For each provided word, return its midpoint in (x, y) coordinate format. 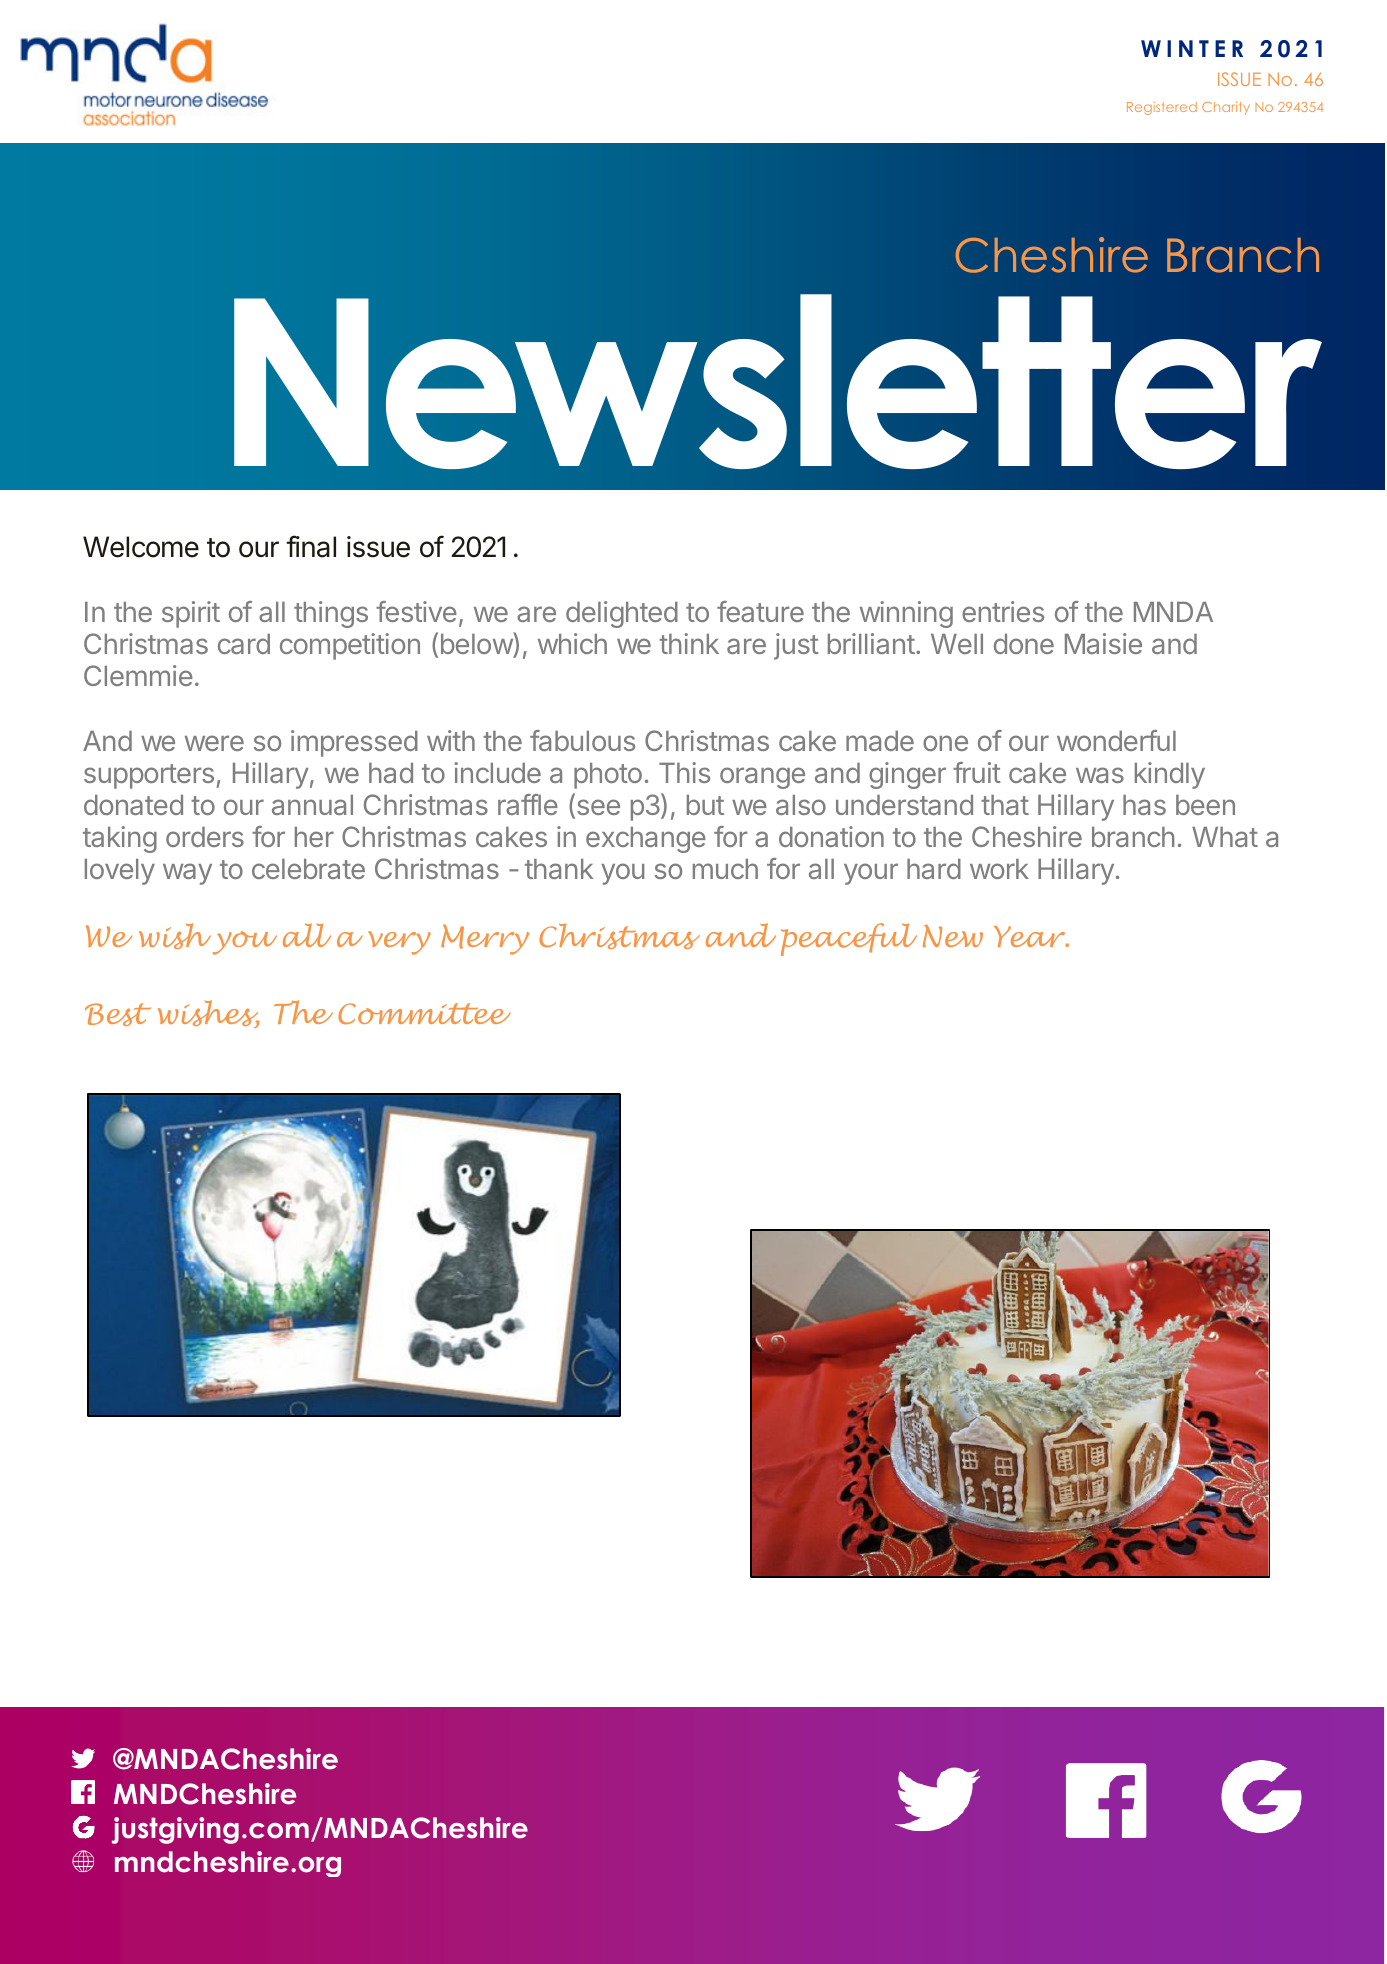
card (244, 644)
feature (760, 611)
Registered (1162, 108)
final (311, 546)
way (187, 874)
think (689, 643)
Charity (1226, 108)
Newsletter (778, 381)
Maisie (1103, 643)
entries (1003, 611)
